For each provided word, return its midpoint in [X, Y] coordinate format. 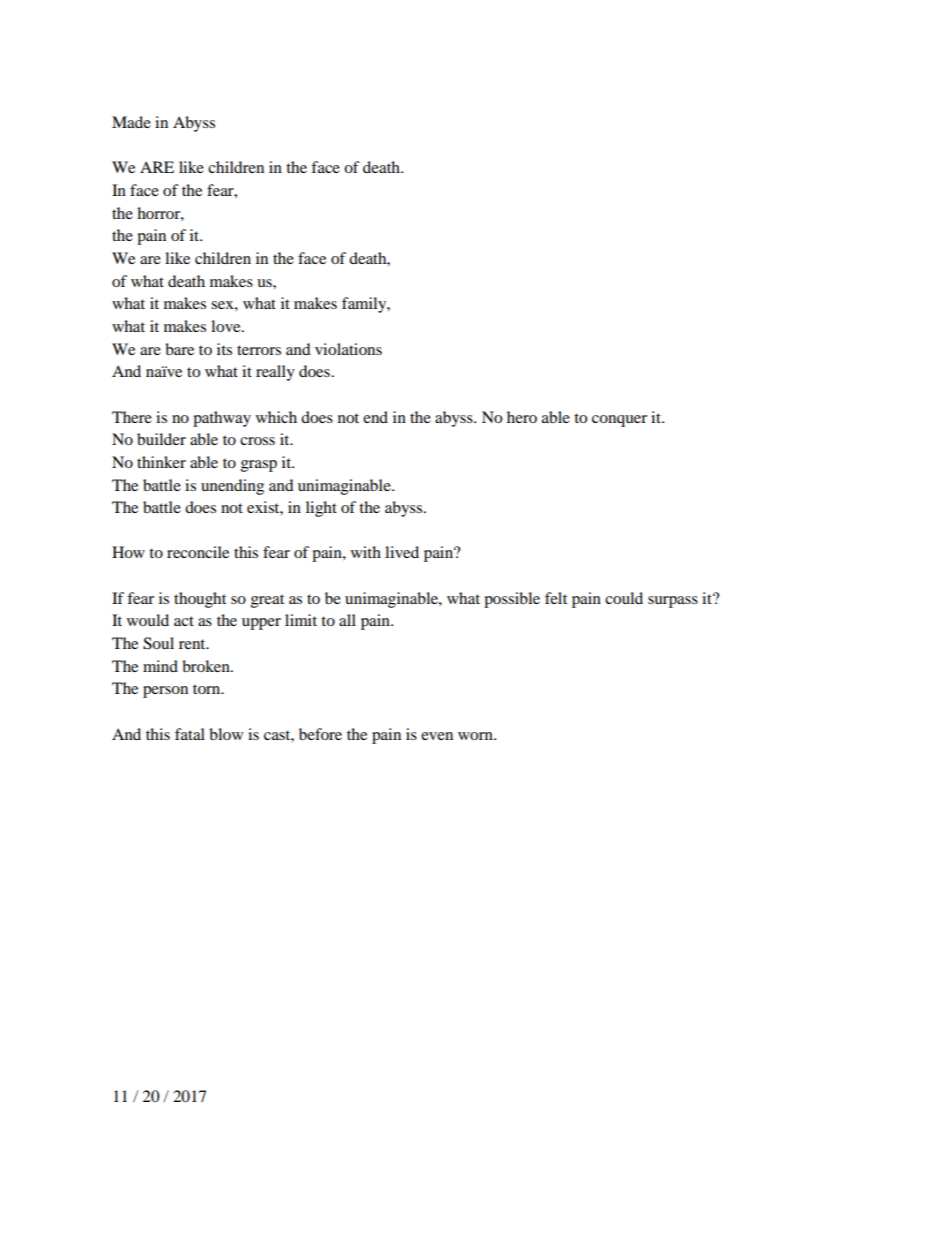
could [624, 598]
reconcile [198, 552]
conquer [619, 421]
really [275, 373]
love [227, 326]
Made [131, 122]
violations [348, 349]
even [437, 736]
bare [179, 349]
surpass [673, 602]
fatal [190, 734]
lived [402, 552]
